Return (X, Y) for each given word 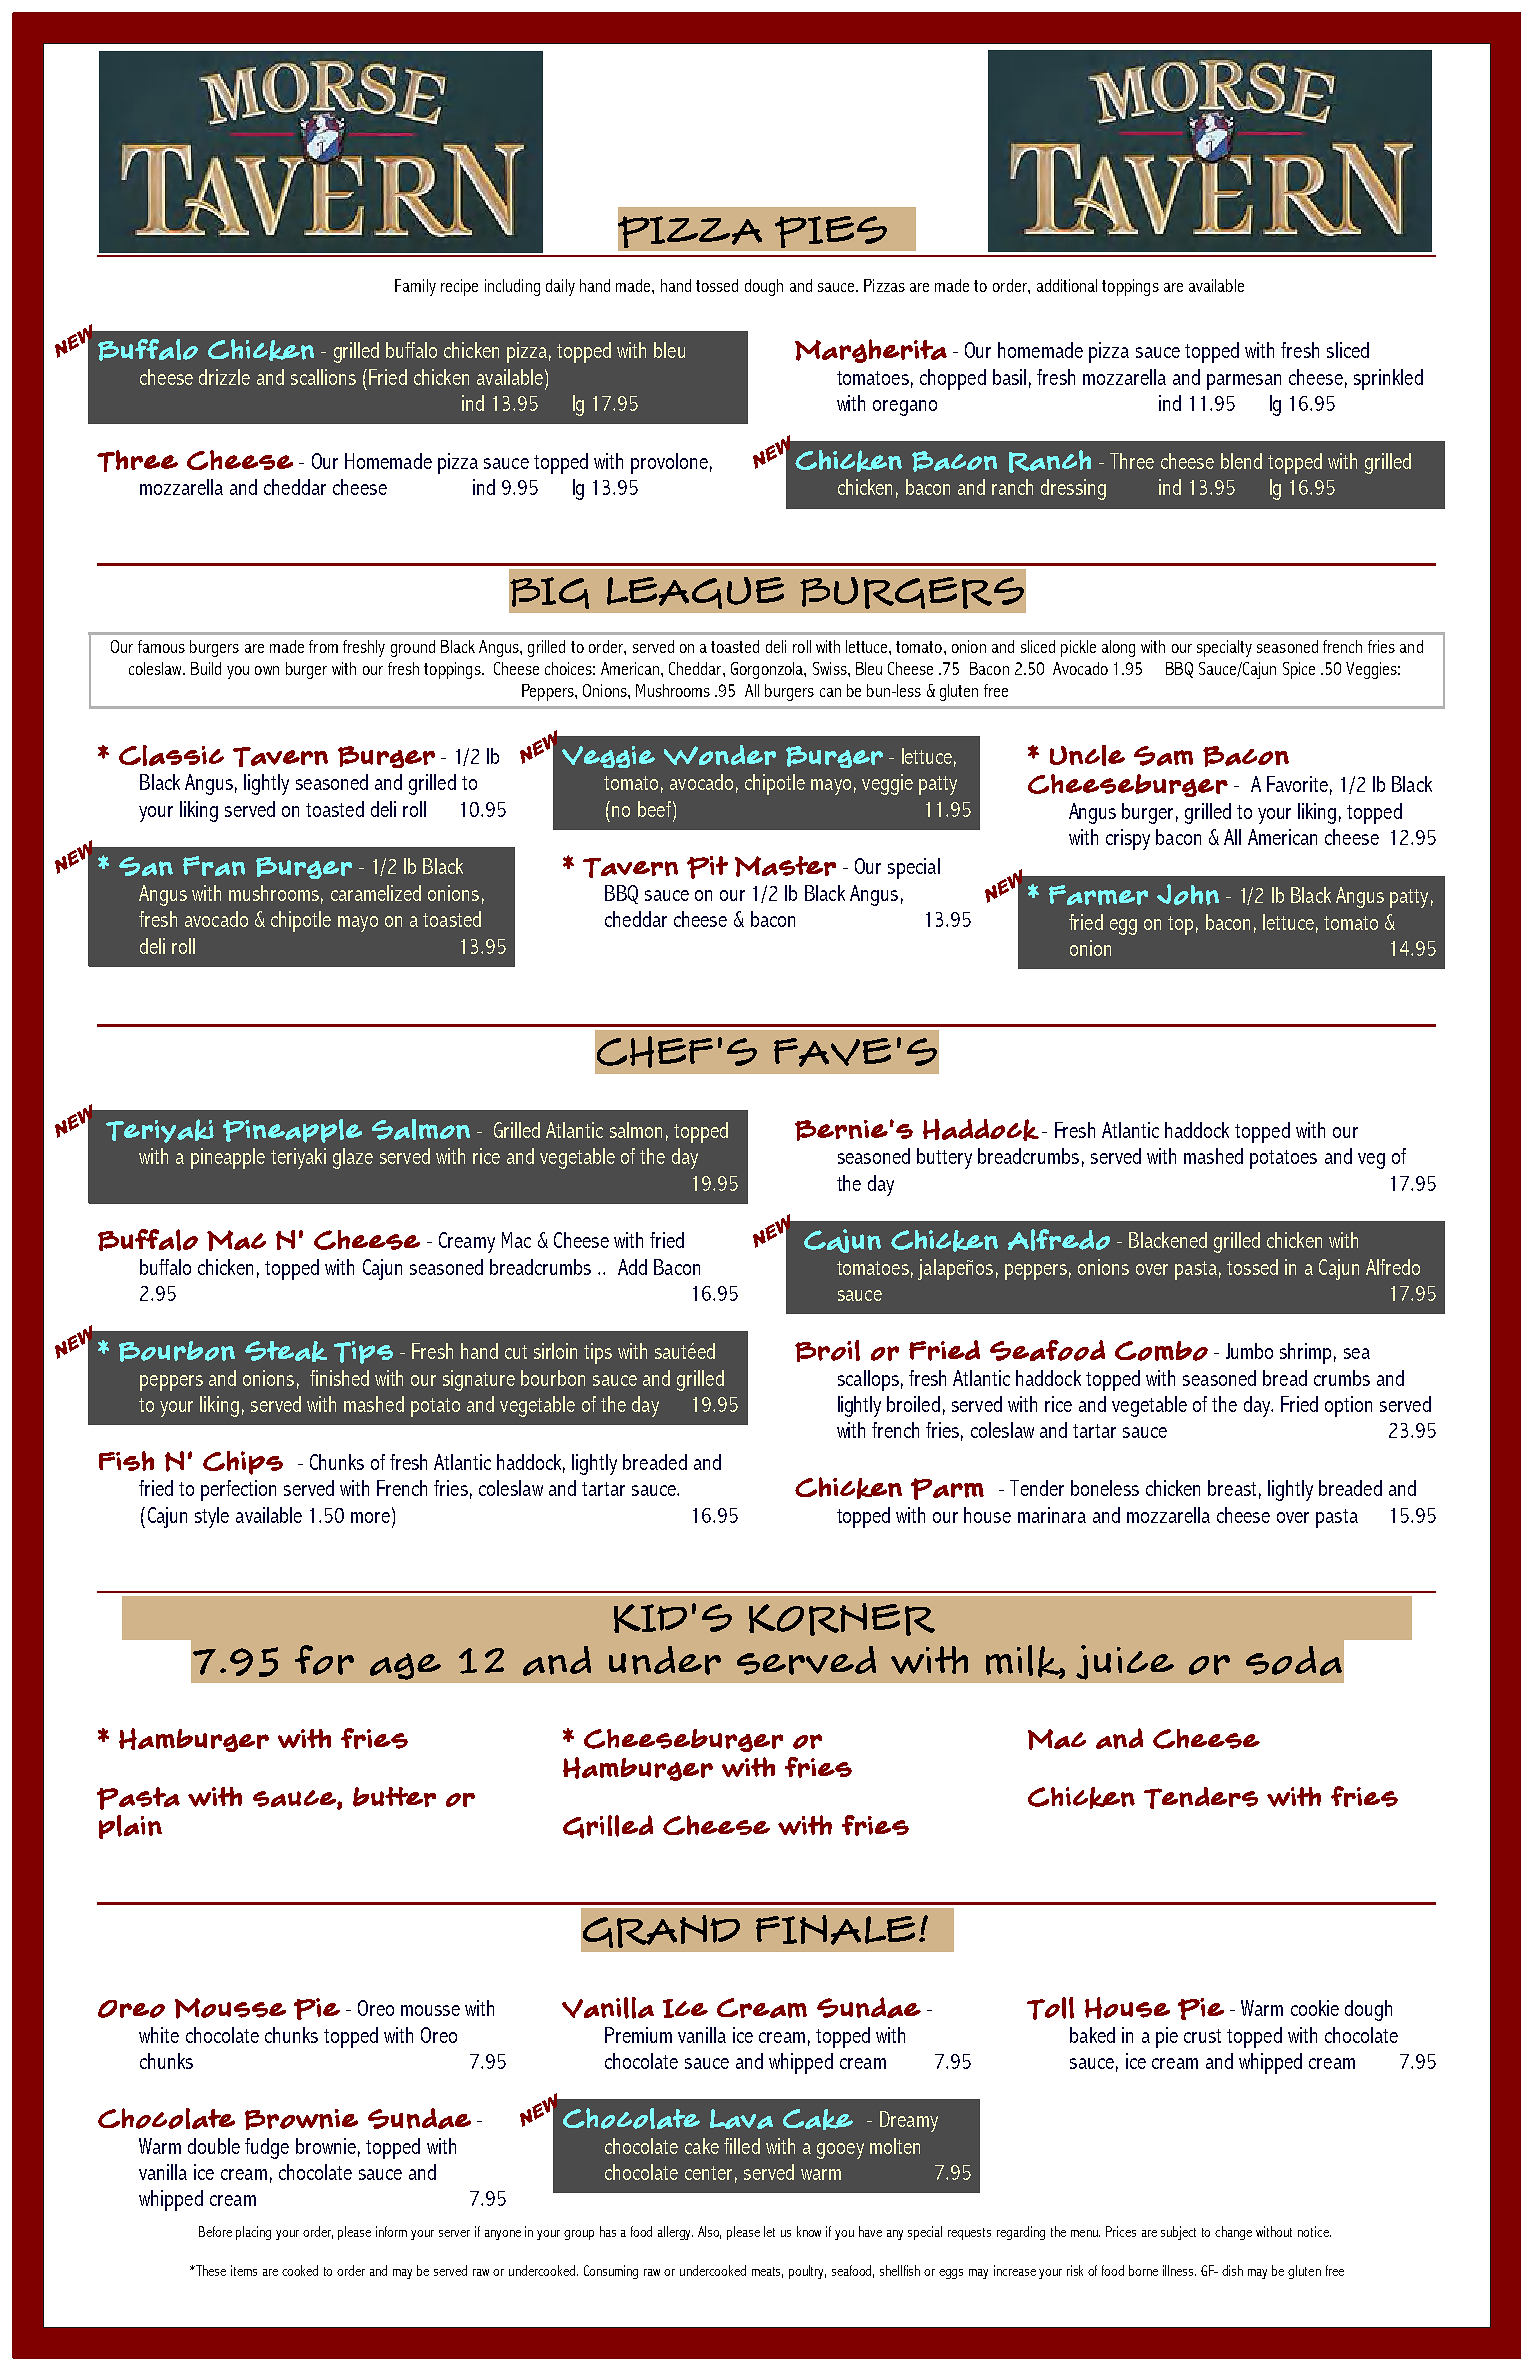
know (809, 2231)
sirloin (555, 1351)
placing (253, 2233)
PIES (831, 232)
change (1233, 2233)
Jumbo (1249, 1351)
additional (1067, 285)
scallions (323, 377)
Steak (286, 1351)
